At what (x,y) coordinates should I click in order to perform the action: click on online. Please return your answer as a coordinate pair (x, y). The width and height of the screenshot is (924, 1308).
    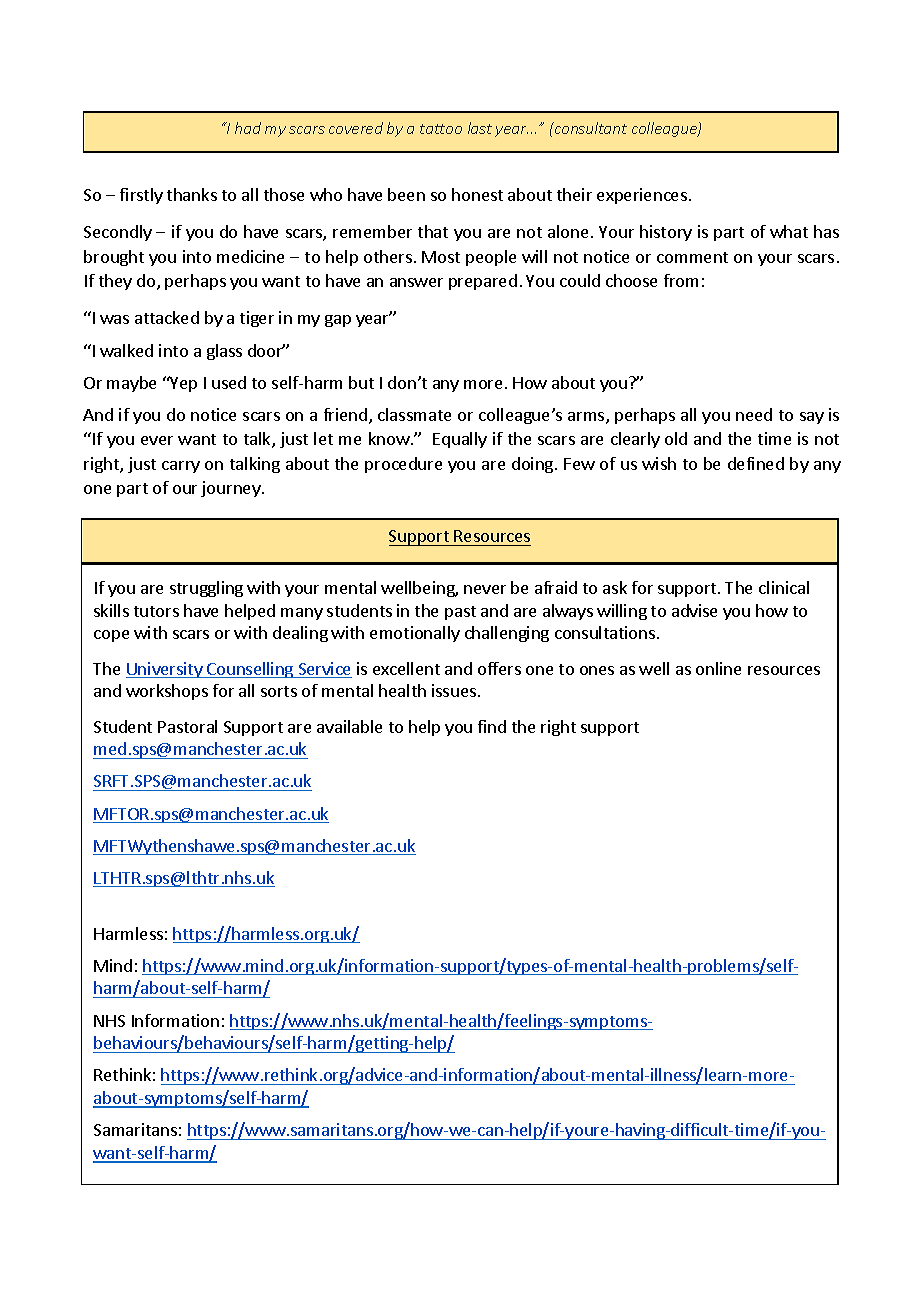
    Looking at the image, I should click on (718, 668).
